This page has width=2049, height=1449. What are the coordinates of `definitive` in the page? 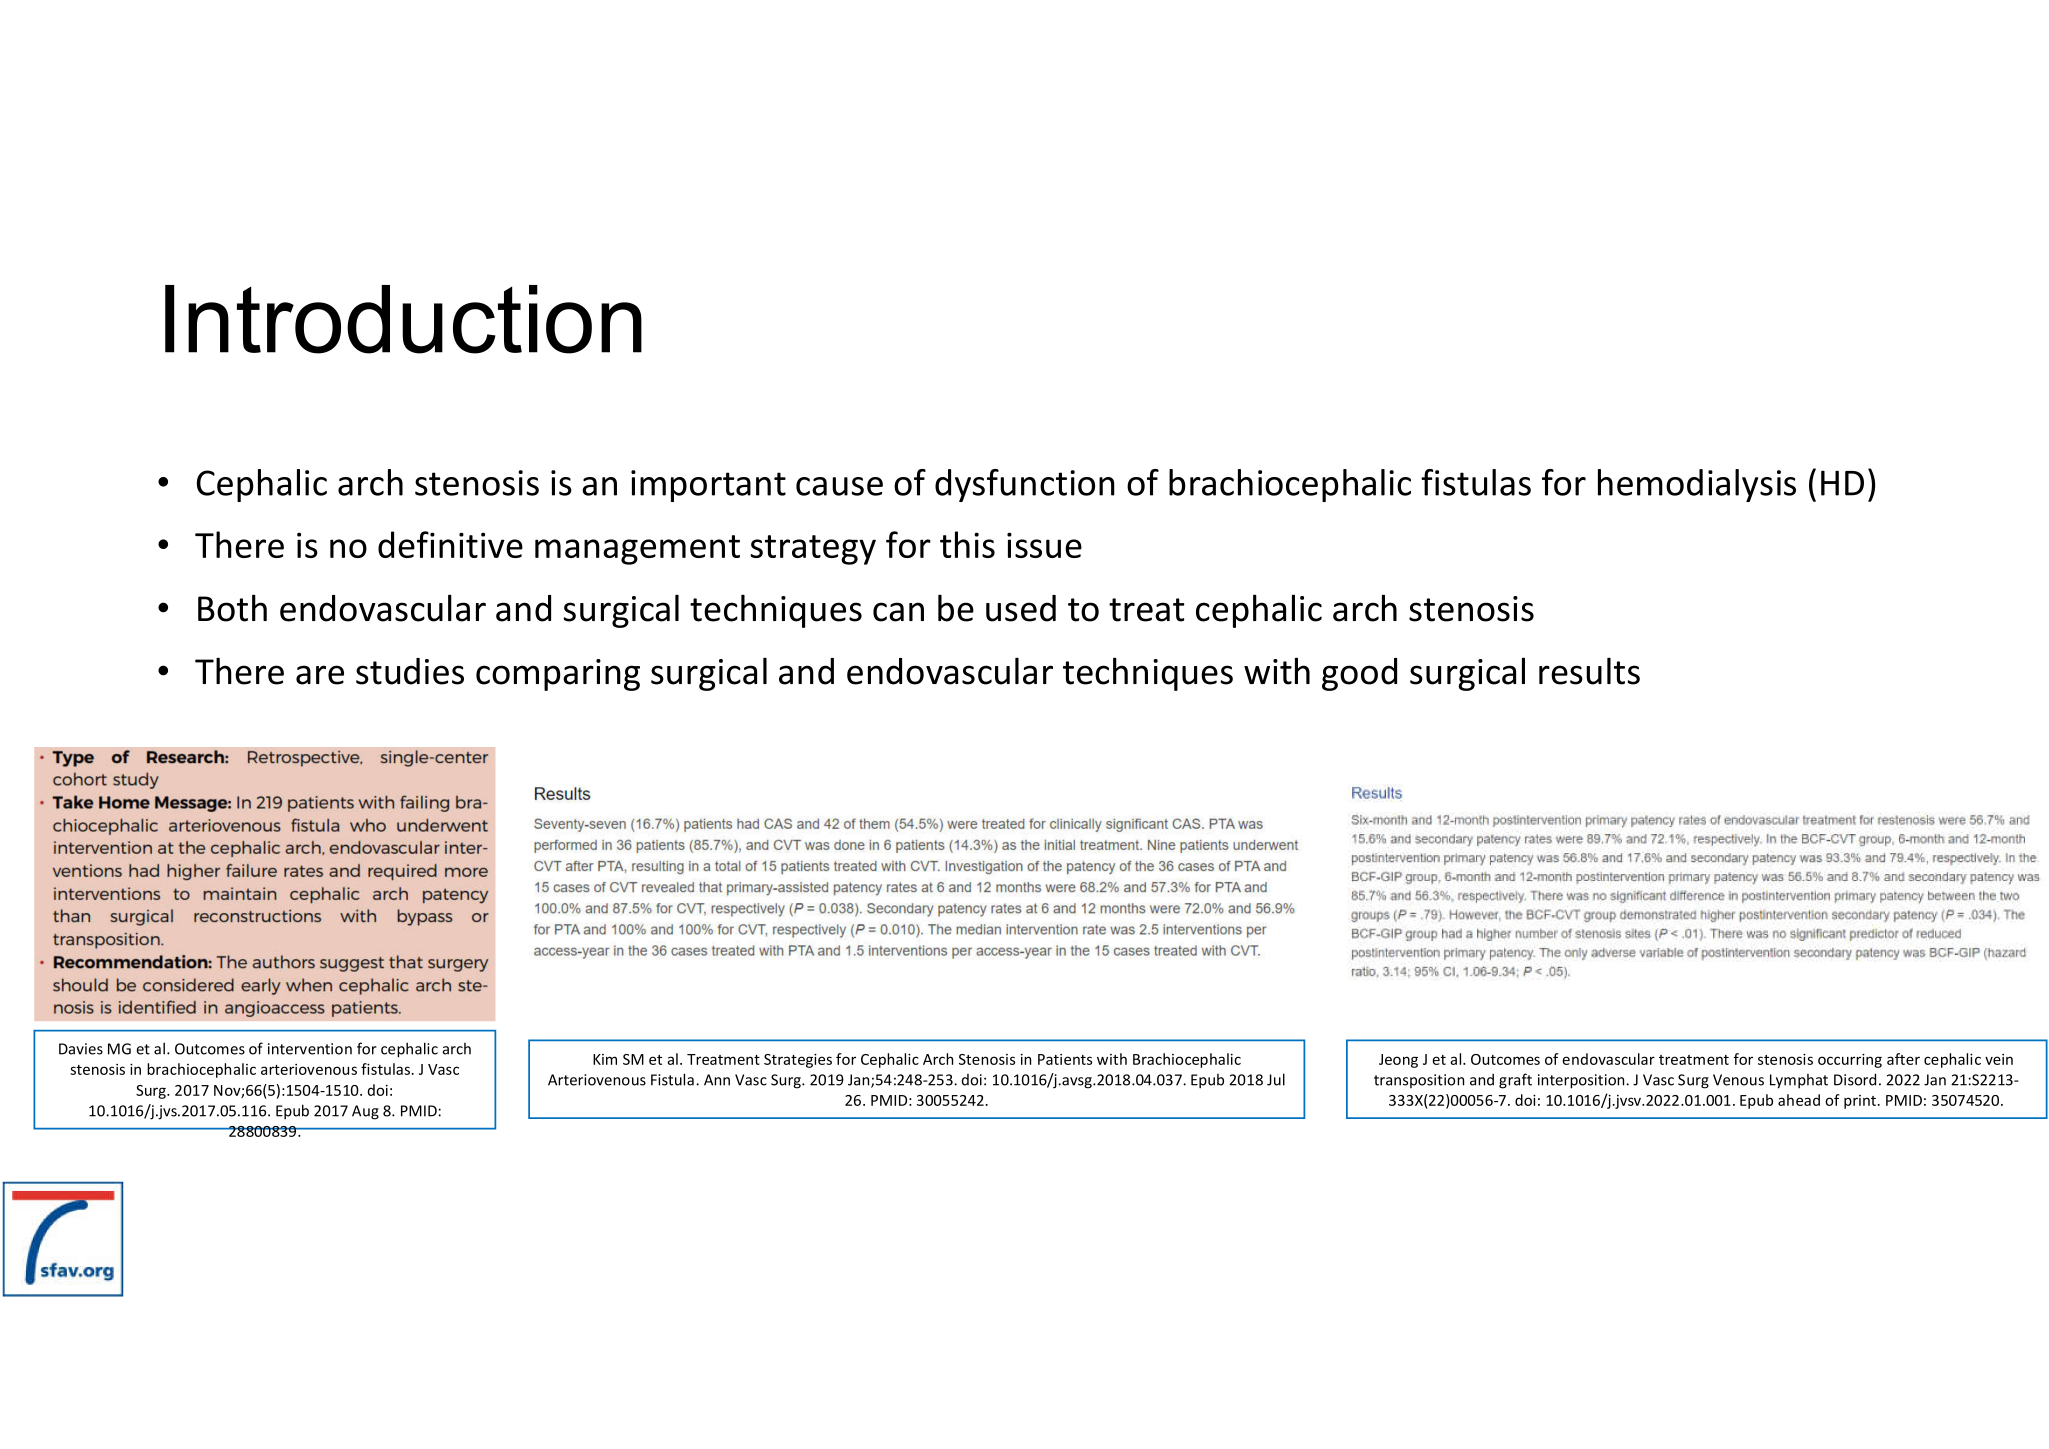 It's located at (450, 544).
